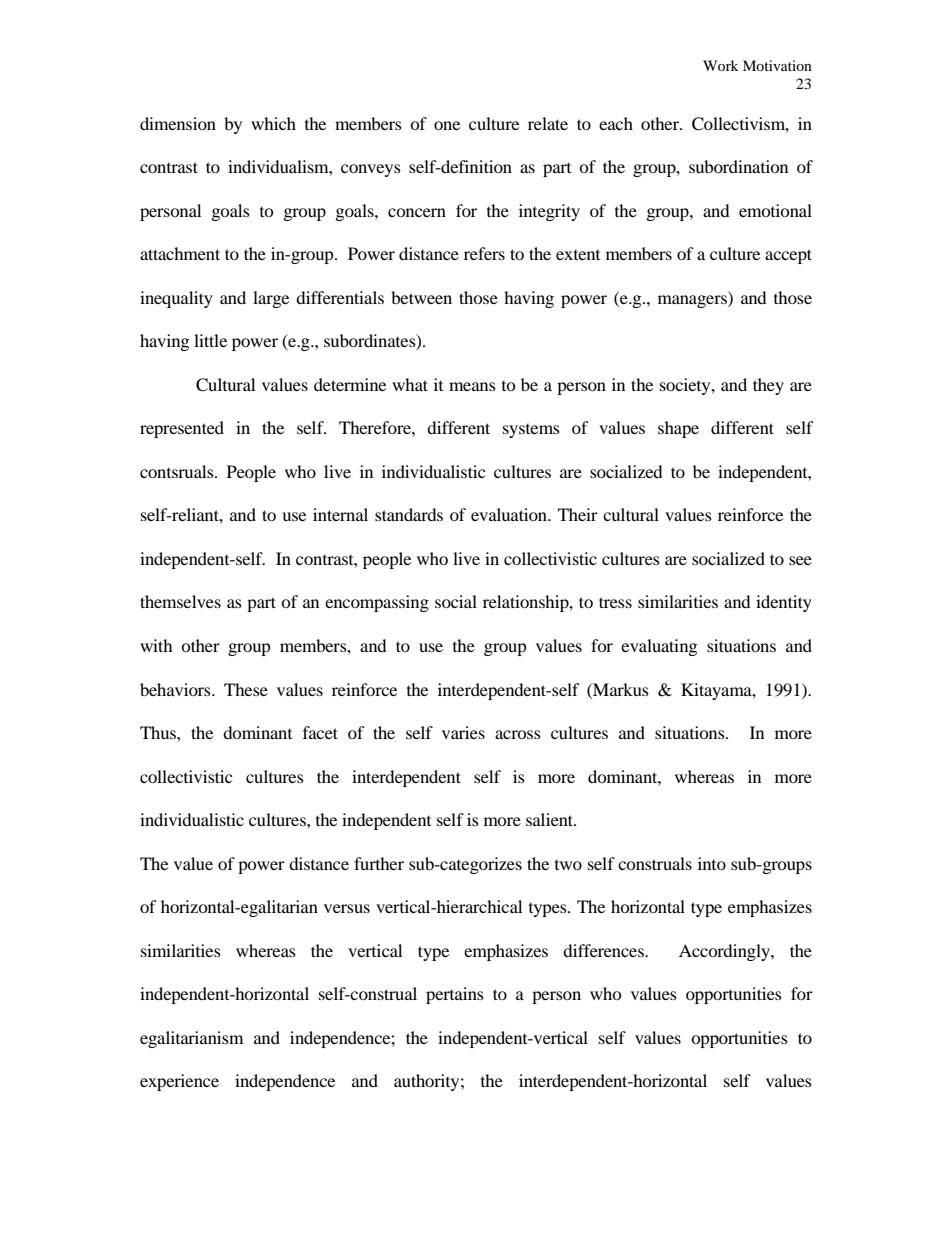 This page has width=952, height=1233. I want to click on These, so click(246, 689).
